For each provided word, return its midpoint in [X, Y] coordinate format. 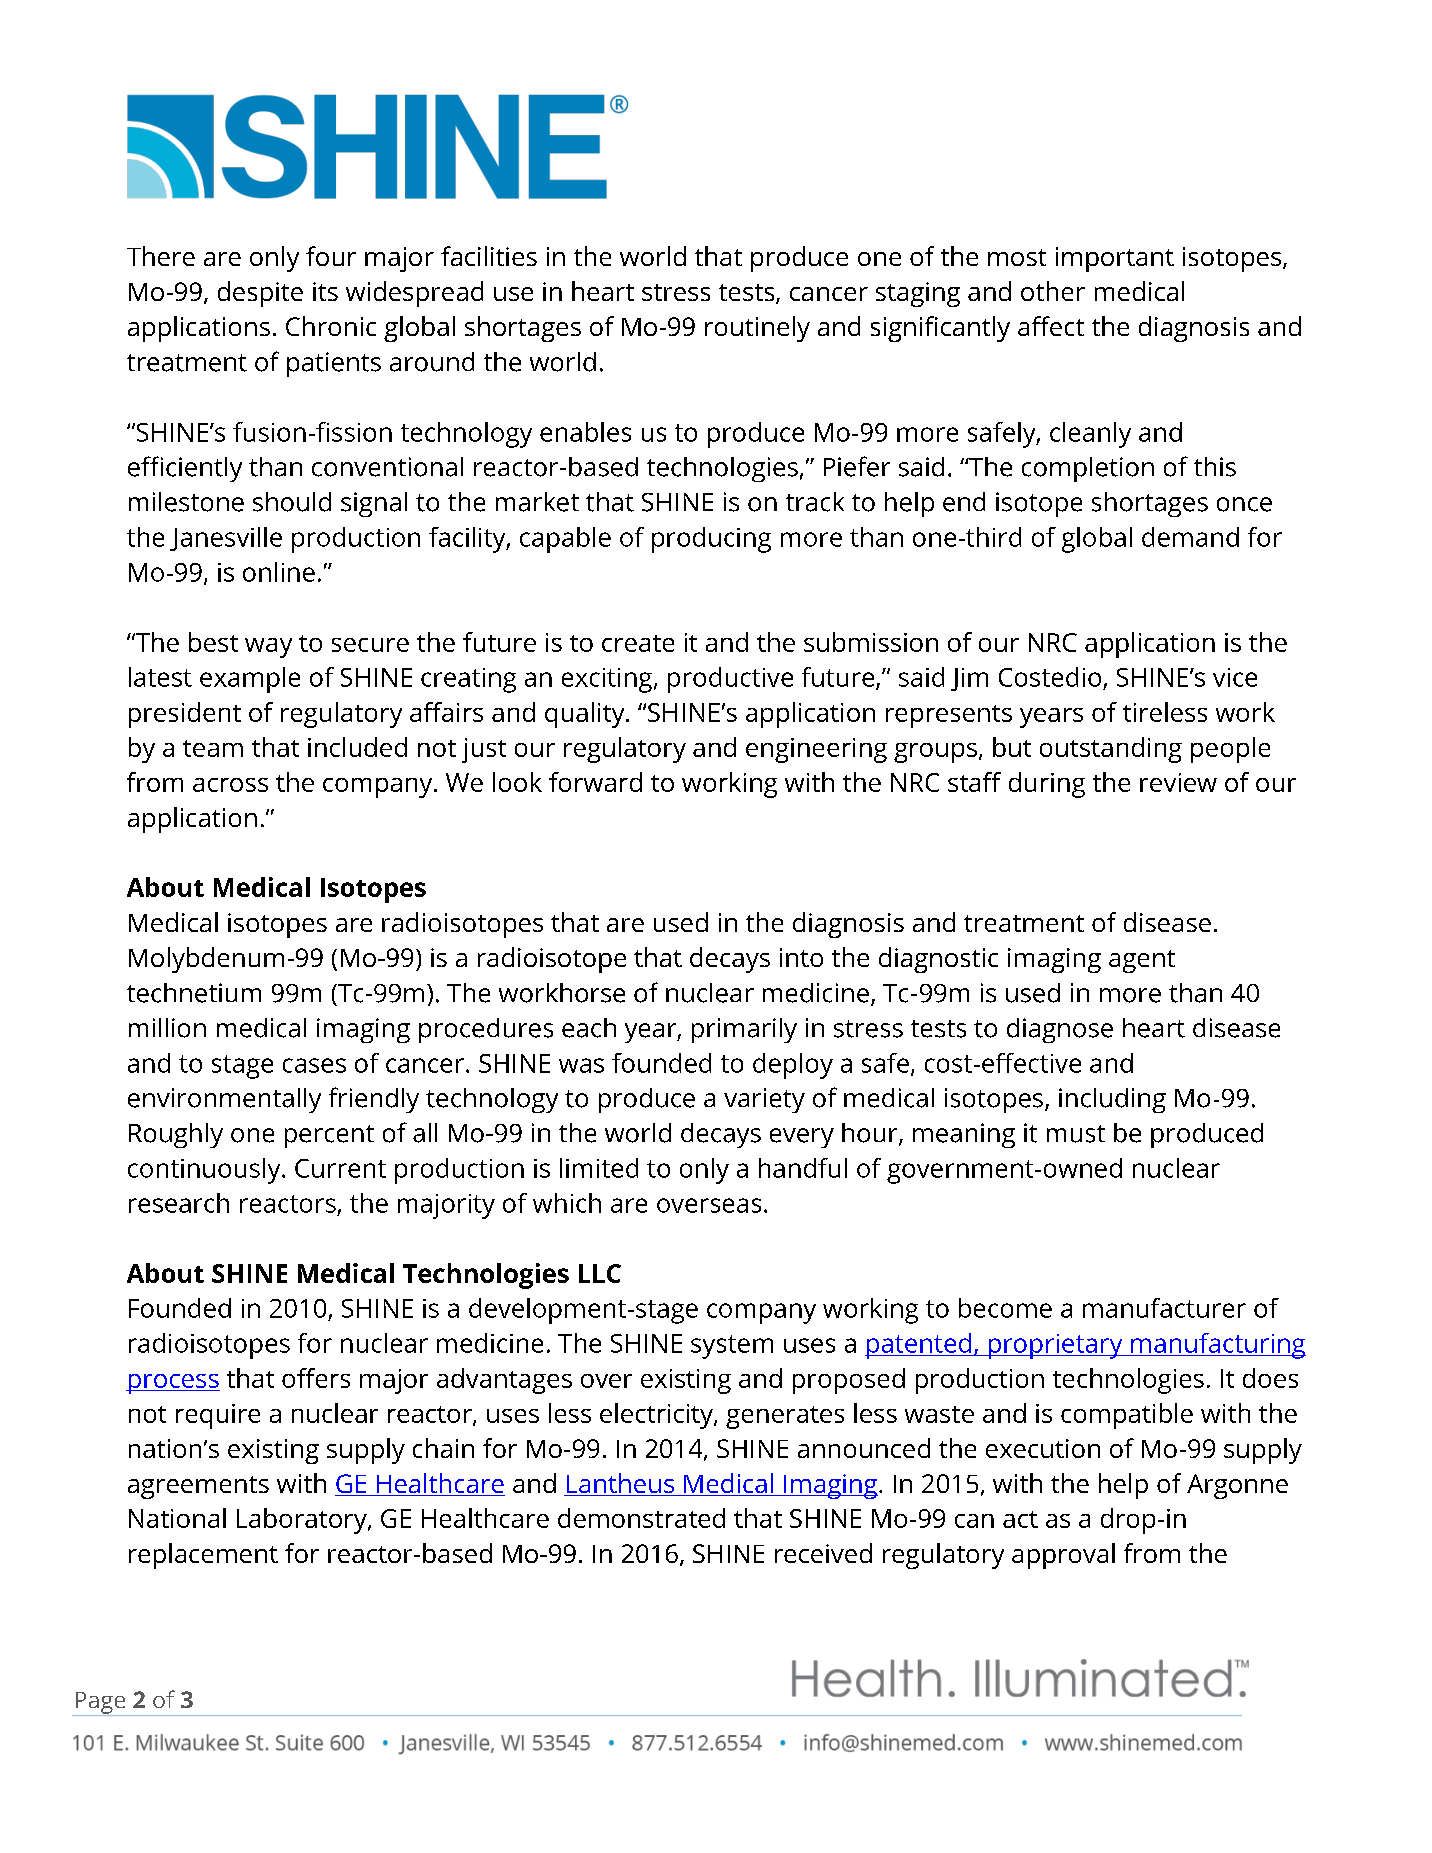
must [1076, 1134]
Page [100, 1704]
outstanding [1111, 750]
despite [260, 294]
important [1115, 259]
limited [599, 1168]
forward [595, 782]
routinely [757, 329]
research [179, 1203]
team [213, 748]
